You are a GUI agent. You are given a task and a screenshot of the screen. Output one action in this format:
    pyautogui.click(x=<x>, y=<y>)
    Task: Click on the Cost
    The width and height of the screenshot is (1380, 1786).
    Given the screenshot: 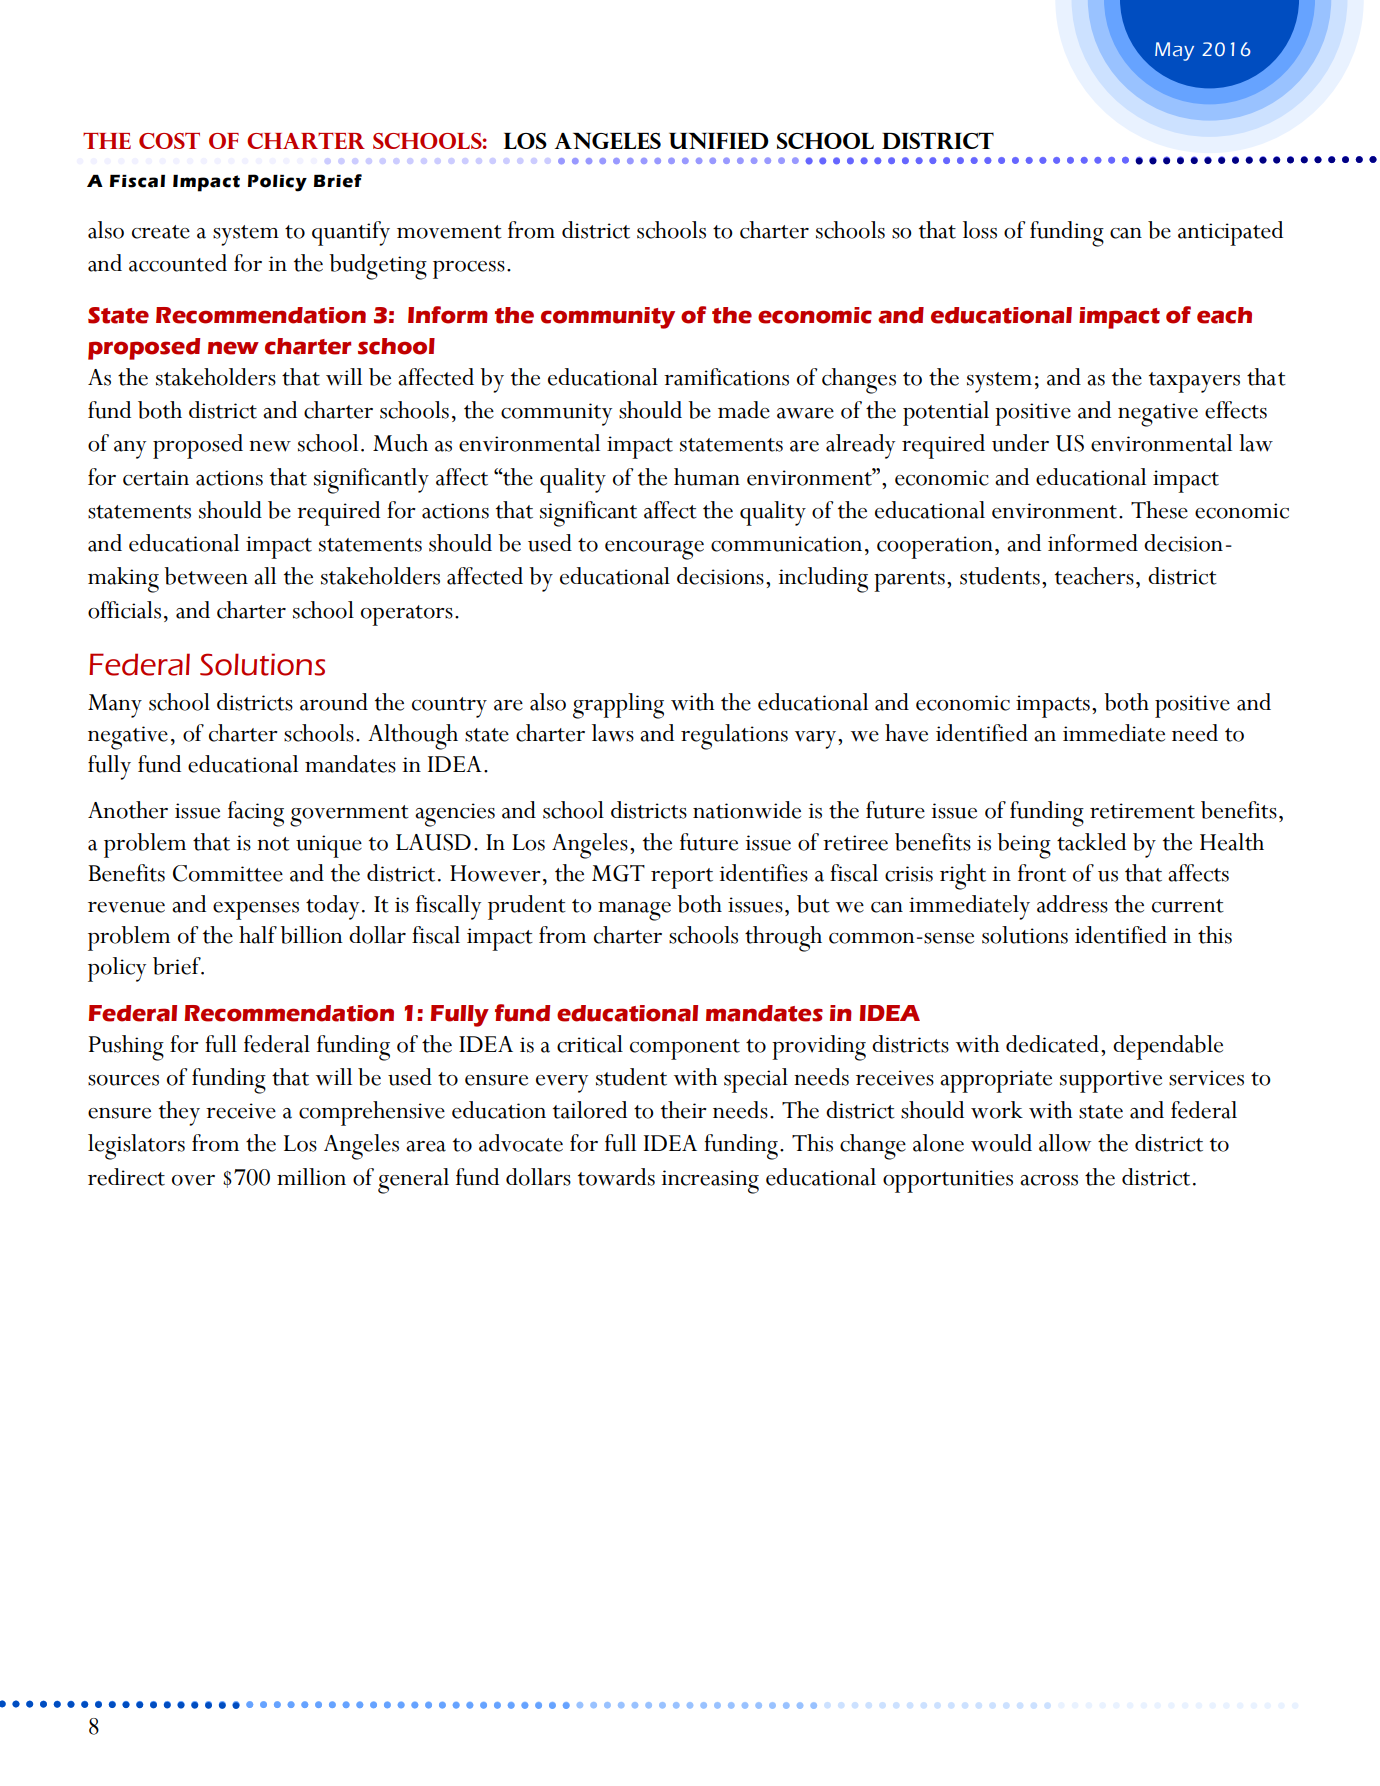 What is the action you would take?
    pyautogui.click(x=169, y=140)
